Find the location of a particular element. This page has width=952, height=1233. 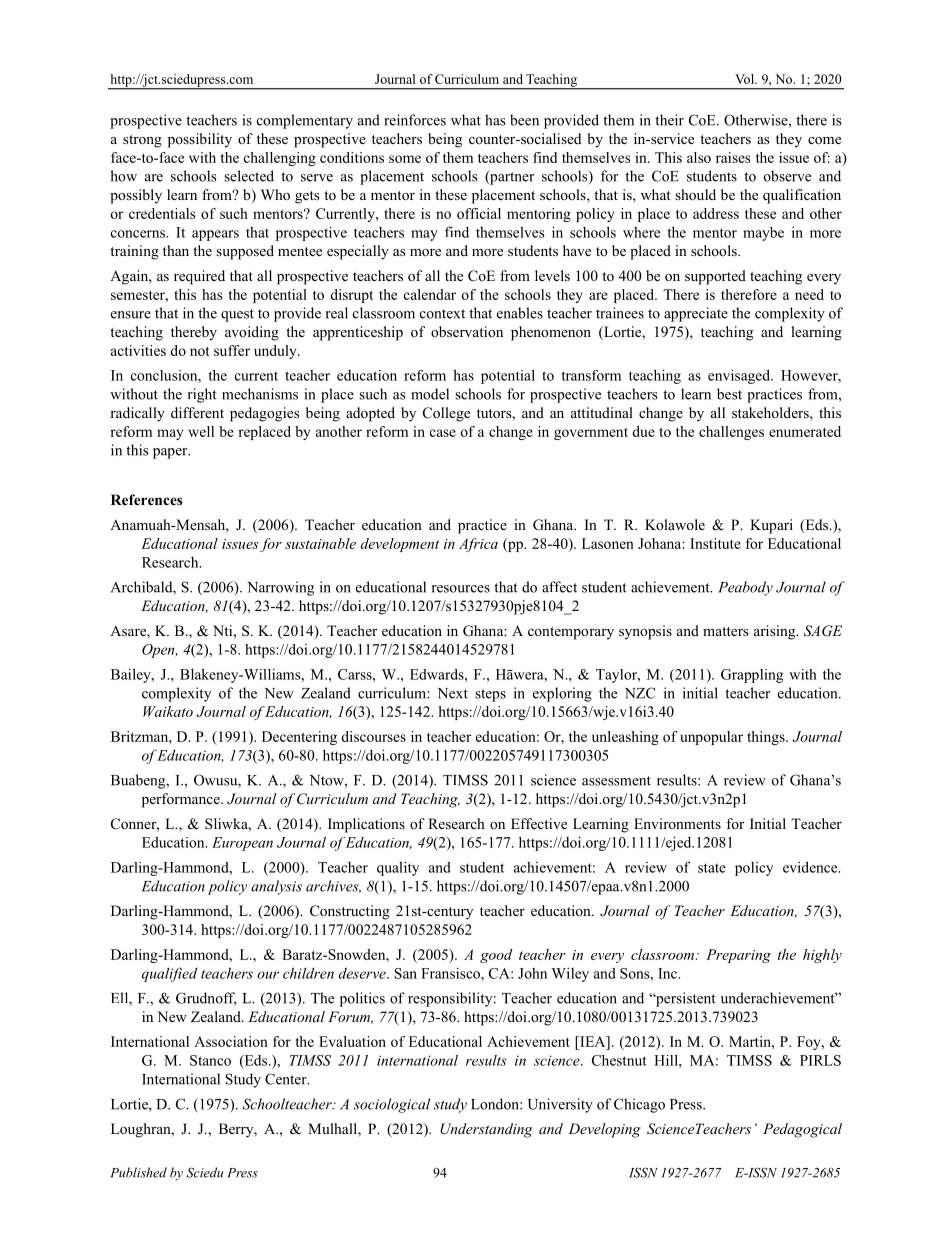

well is located at coordinates (201, 431).
